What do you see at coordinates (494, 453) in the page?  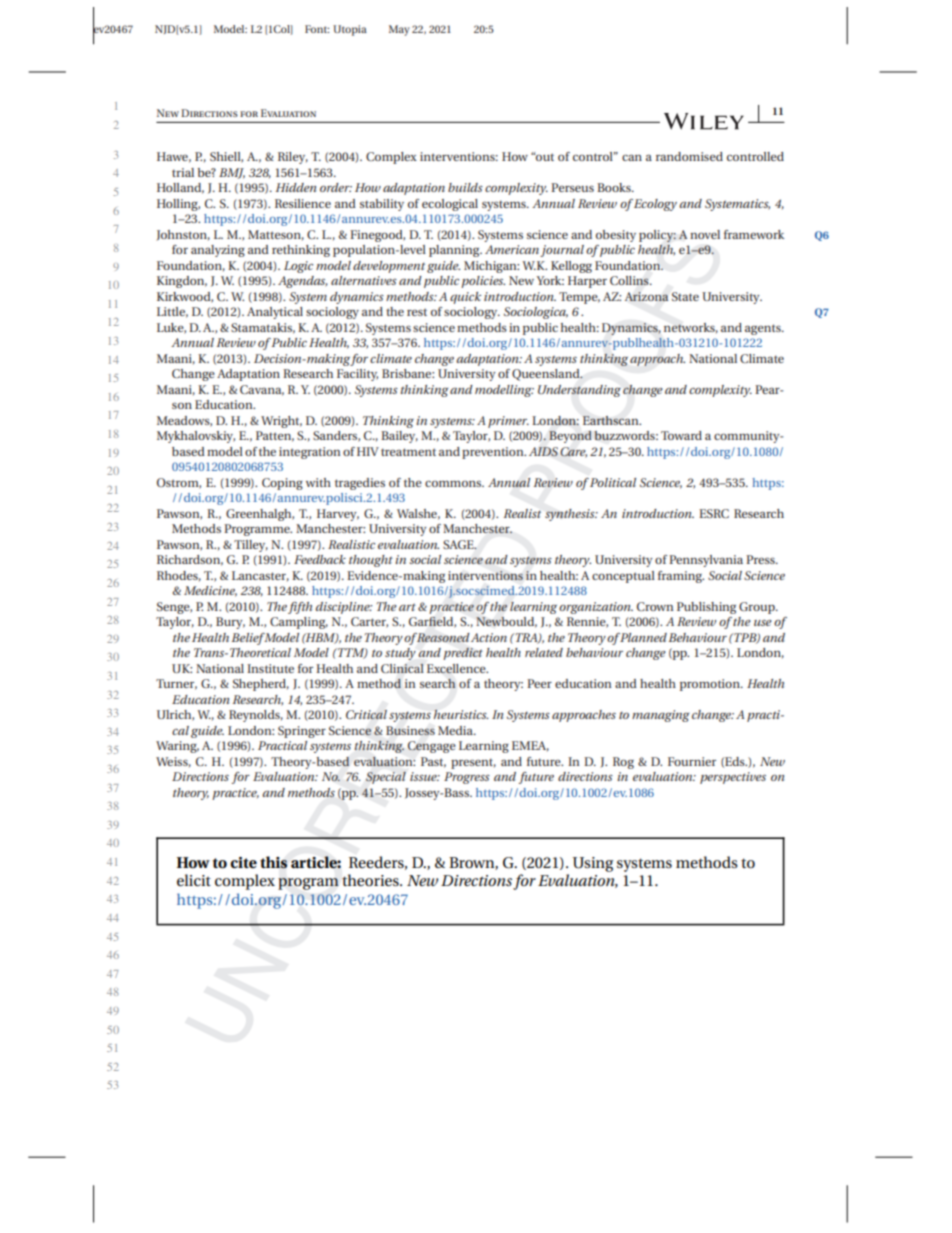 I see `prevention` at bounding box center [494, 453].
